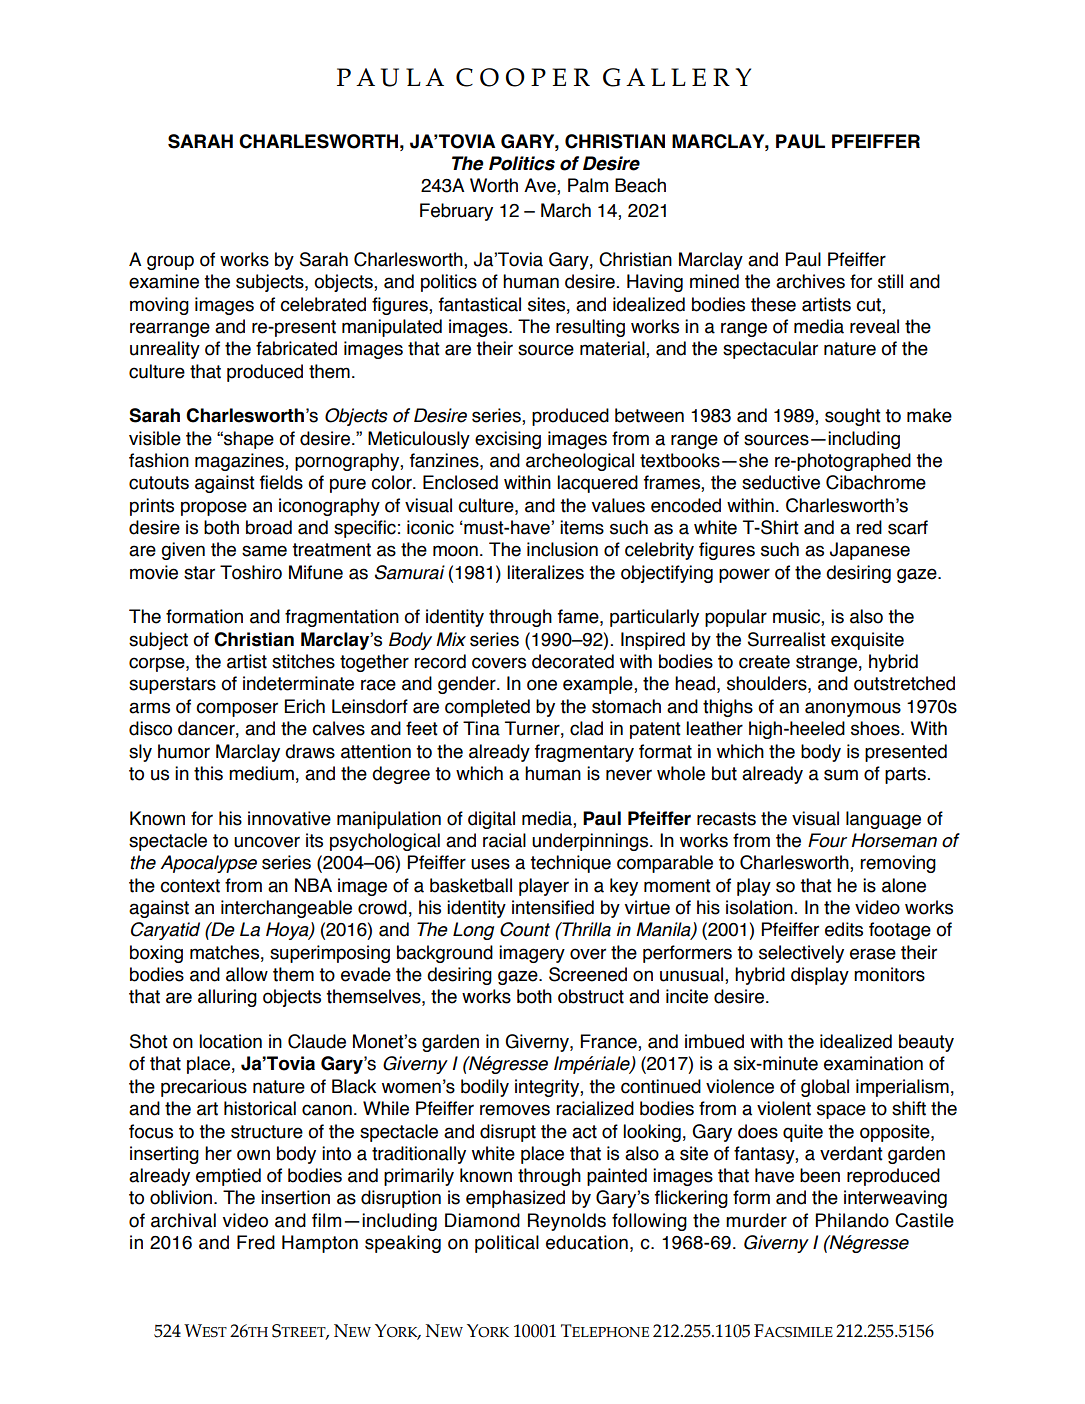 This page has width=1085, height=1404. I want to click on excising, so click(508, 440).
